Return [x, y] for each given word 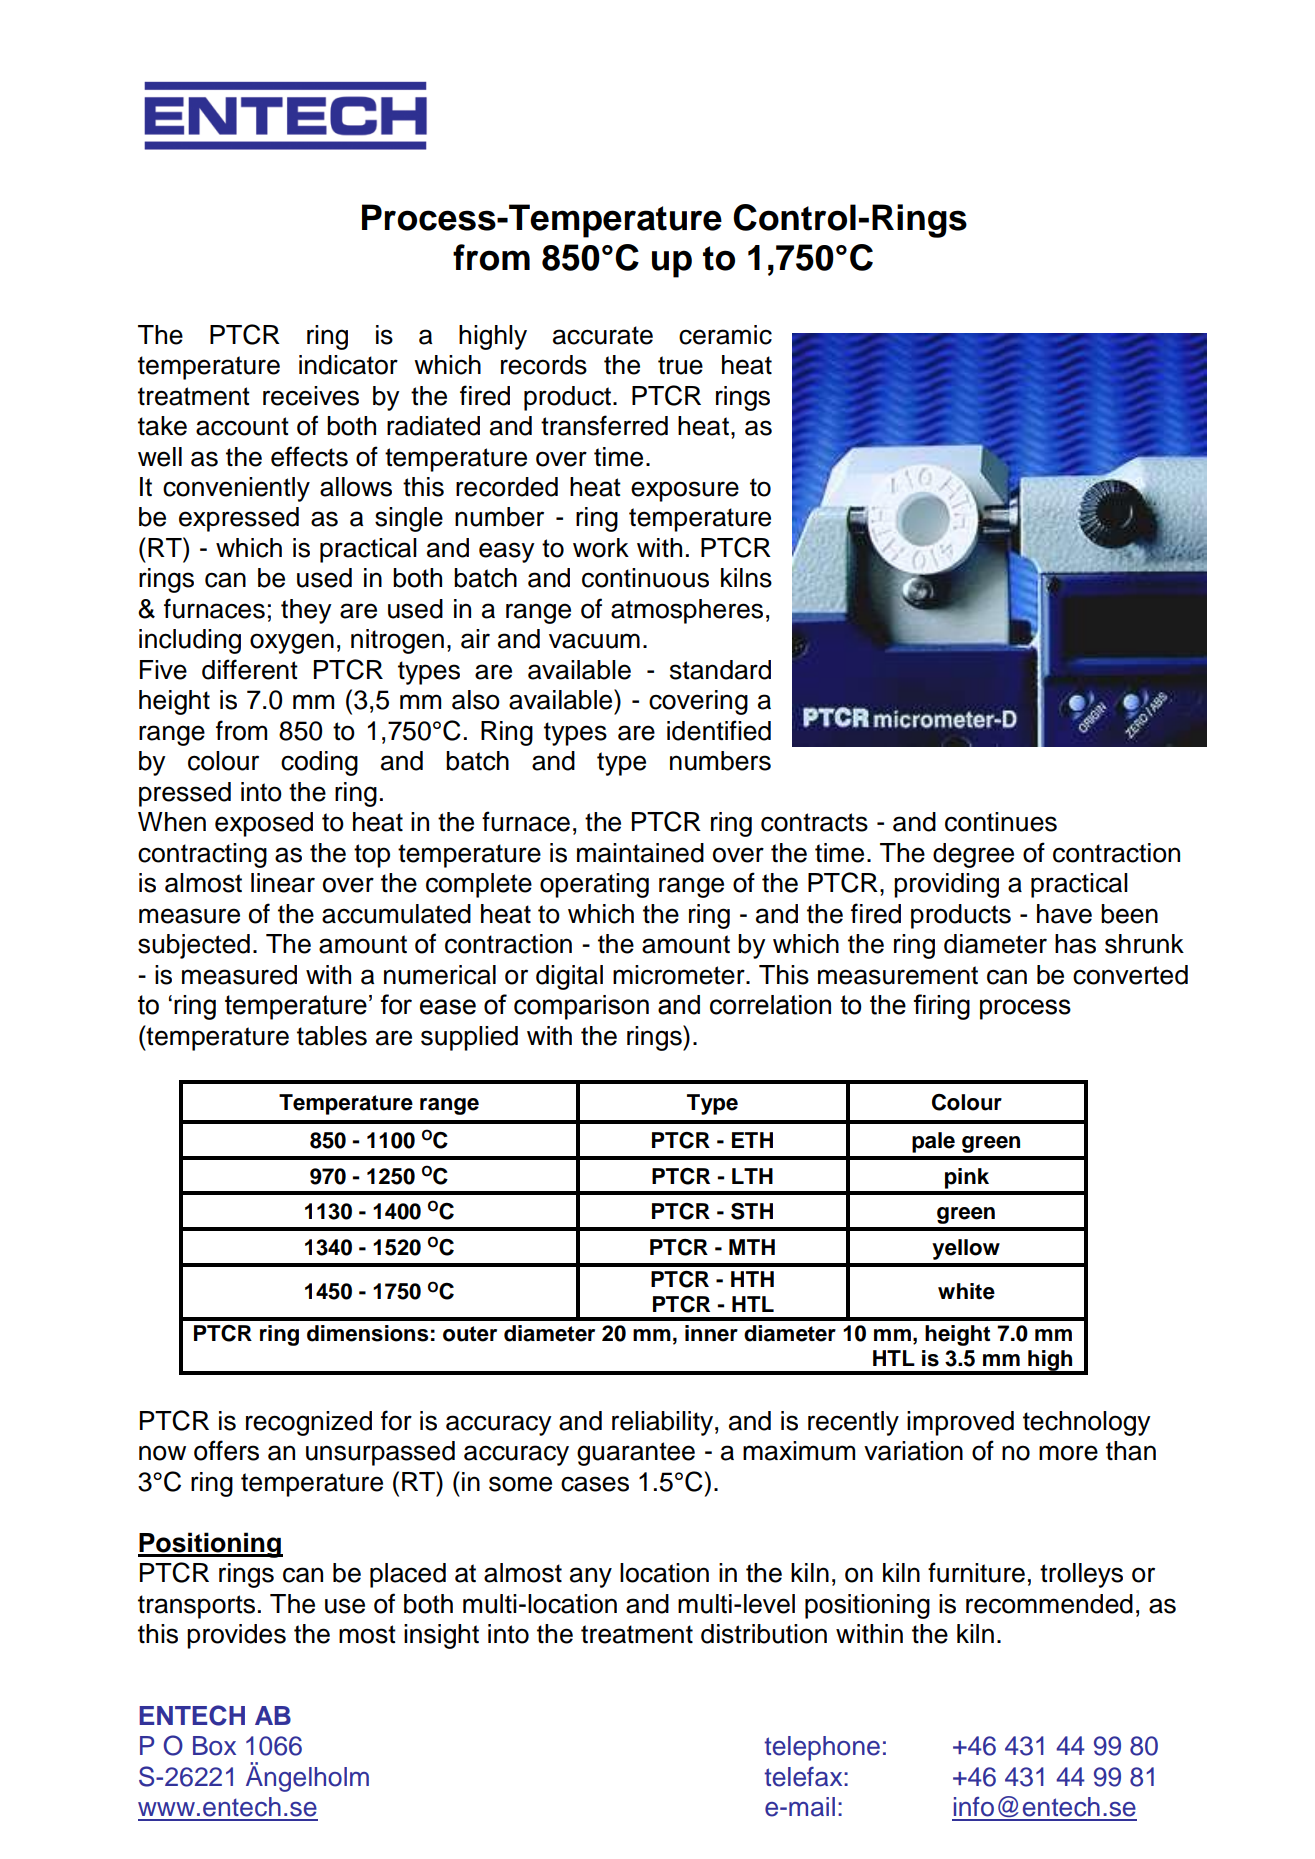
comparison [581, 1007]
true [680, 365]
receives [311, 396]
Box [214, 1746]
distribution [764, 1634]
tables [332, 1036]
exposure [685, 491]
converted [1130, 975]
